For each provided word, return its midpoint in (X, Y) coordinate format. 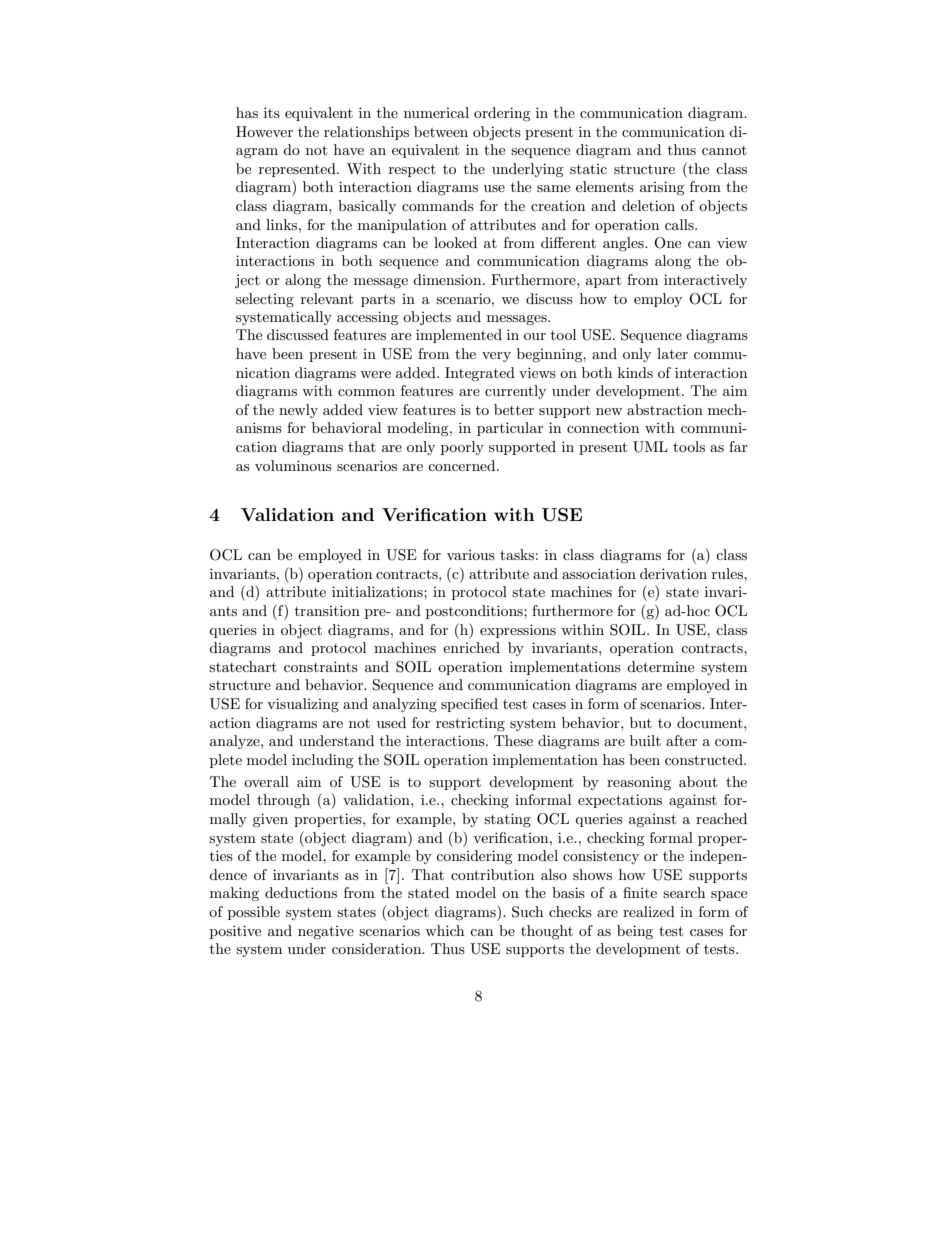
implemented (459, 336)
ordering (502, 114)
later (672, 353)
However (264, 131)
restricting (470, 724)
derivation (673, 573)
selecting (265, 300)
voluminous (293, 465)
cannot (724, 150)
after (681, 740)
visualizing (303, 705)
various (471, 555)
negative (326, 932)
